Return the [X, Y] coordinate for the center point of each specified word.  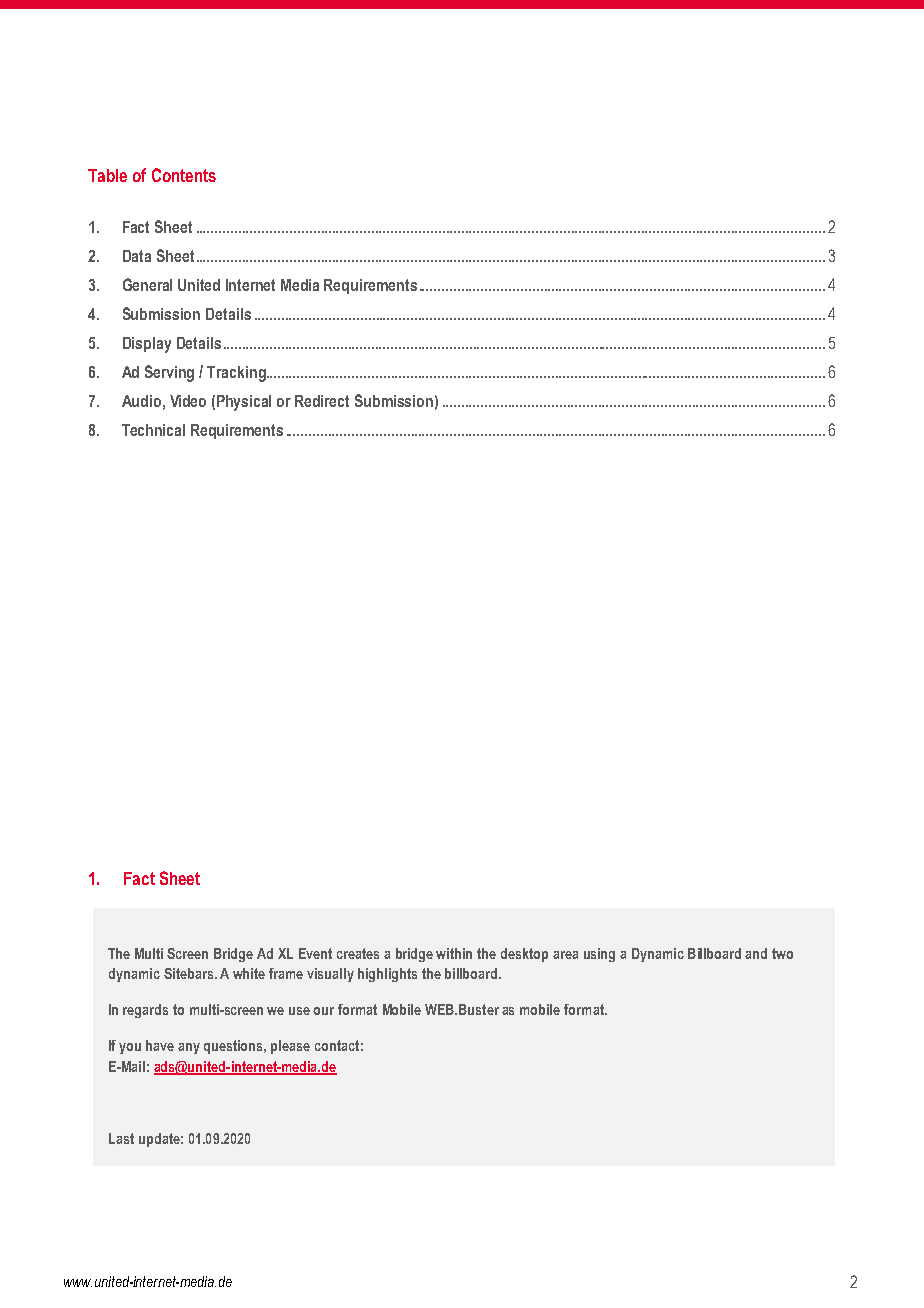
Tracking [237, 374]
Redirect [322, 401]
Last [121, 1138]
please [290, 1047]
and [756, 953]
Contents [184, 175]
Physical [244, 403]
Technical [153, 430]
